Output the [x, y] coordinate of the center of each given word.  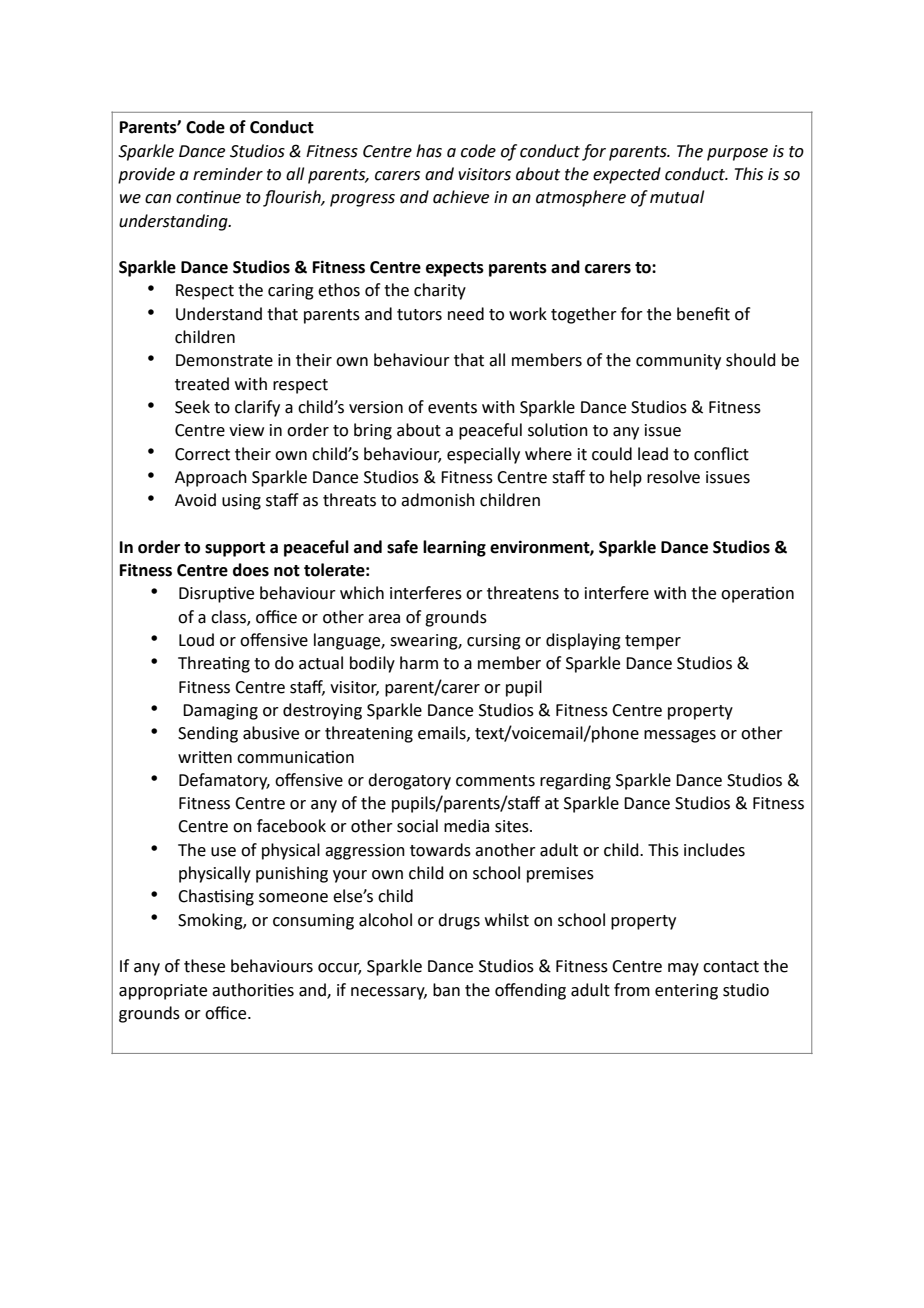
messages [680, 736]
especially [483, 455]
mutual [677, 197]
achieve [461, 197]
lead [653, 454]
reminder [228, 174]
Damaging [220, 712]
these [204, 966]
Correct [202, 454]
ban [446, 990]
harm [419, 663]
